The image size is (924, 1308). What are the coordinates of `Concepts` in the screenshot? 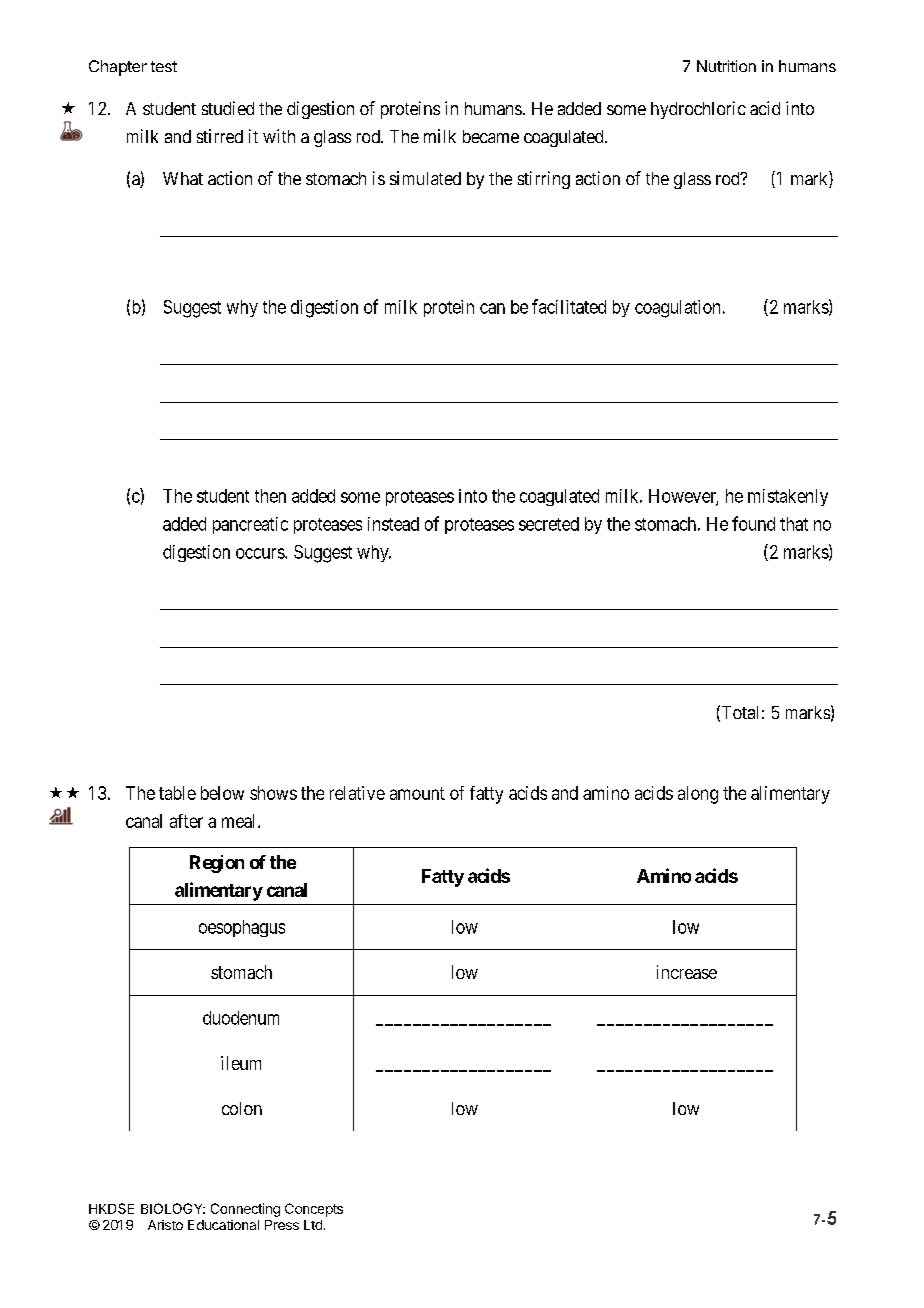 It's located at (314, 1210).
